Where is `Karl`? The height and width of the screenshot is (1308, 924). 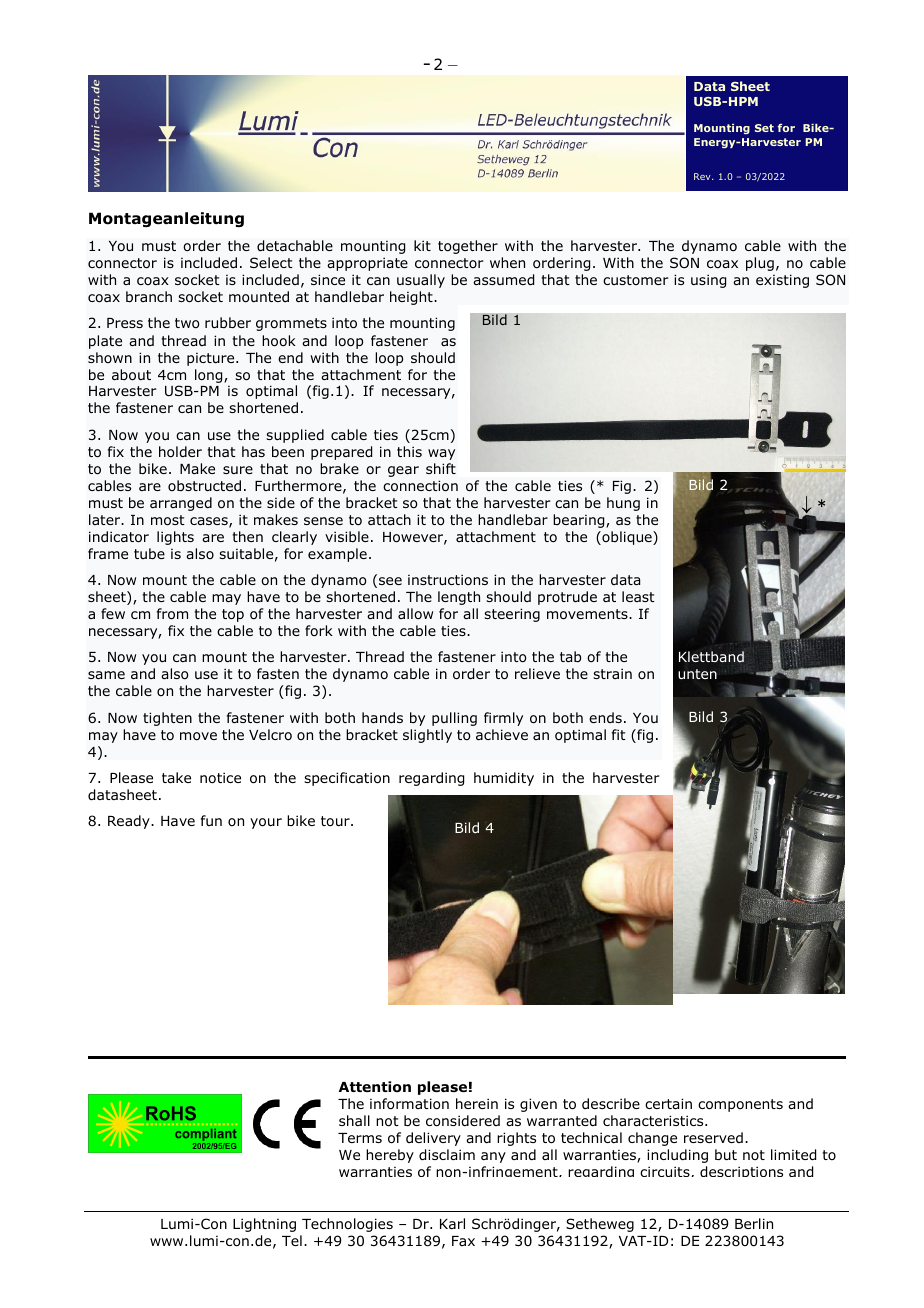 Karl is located at coordinates (452, 1223).
